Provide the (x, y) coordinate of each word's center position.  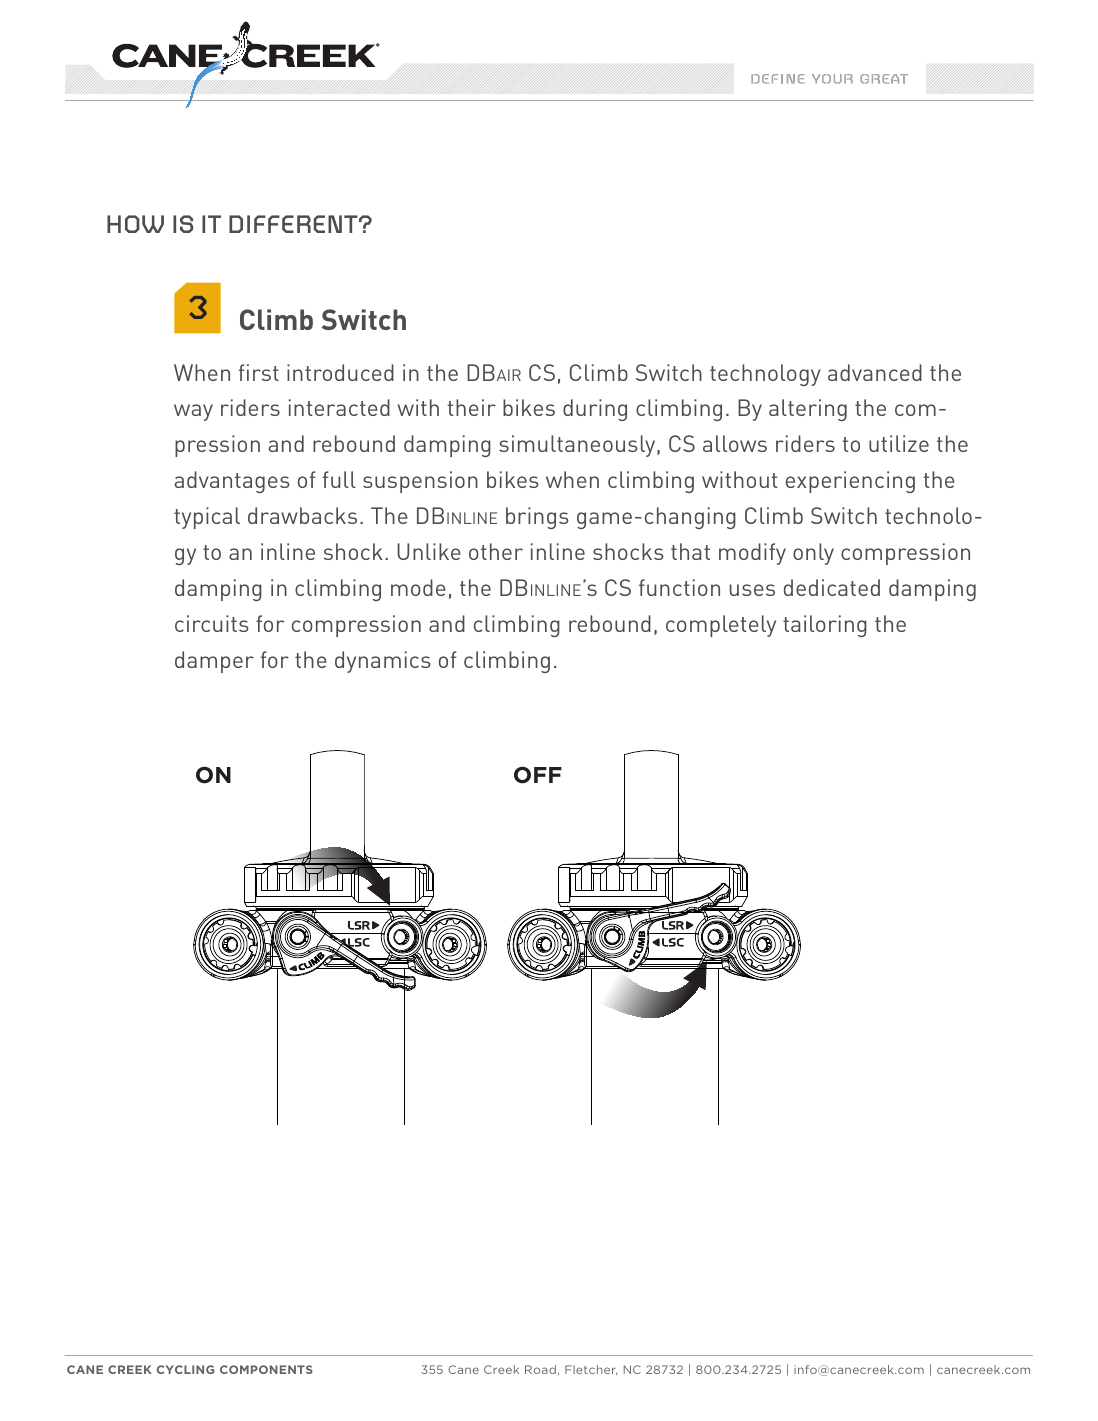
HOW (135, 224)
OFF (538, 775)
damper (214, 662)
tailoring (825, 626)
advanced (875, 372)
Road (540, 1369)
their (472, 407)
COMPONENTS (266, 1369)
